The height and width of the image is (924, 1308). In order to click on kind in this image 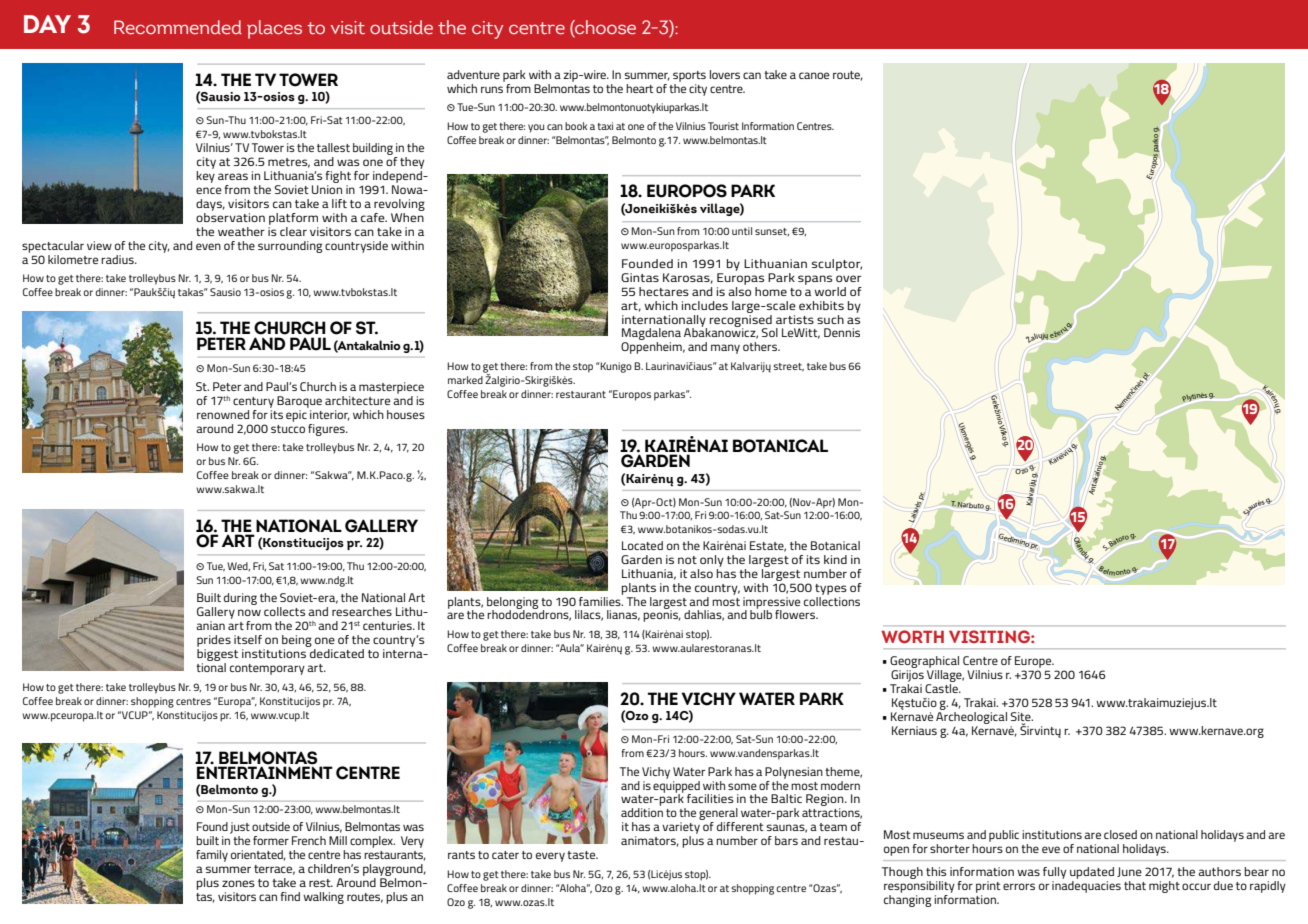, I will do `click(835, 559)`.
